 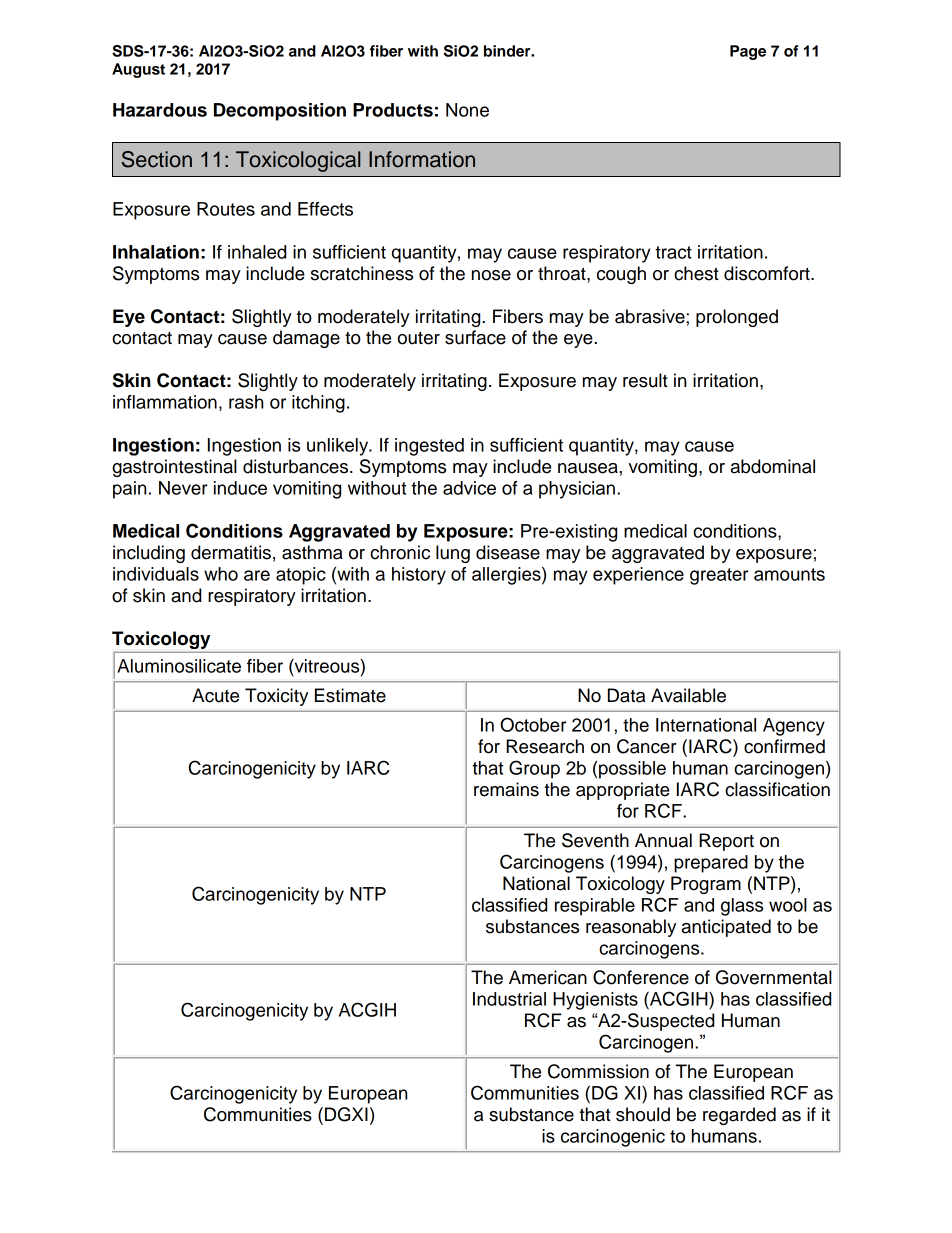 I want to click on Acute, so click(x=215, y=695).
